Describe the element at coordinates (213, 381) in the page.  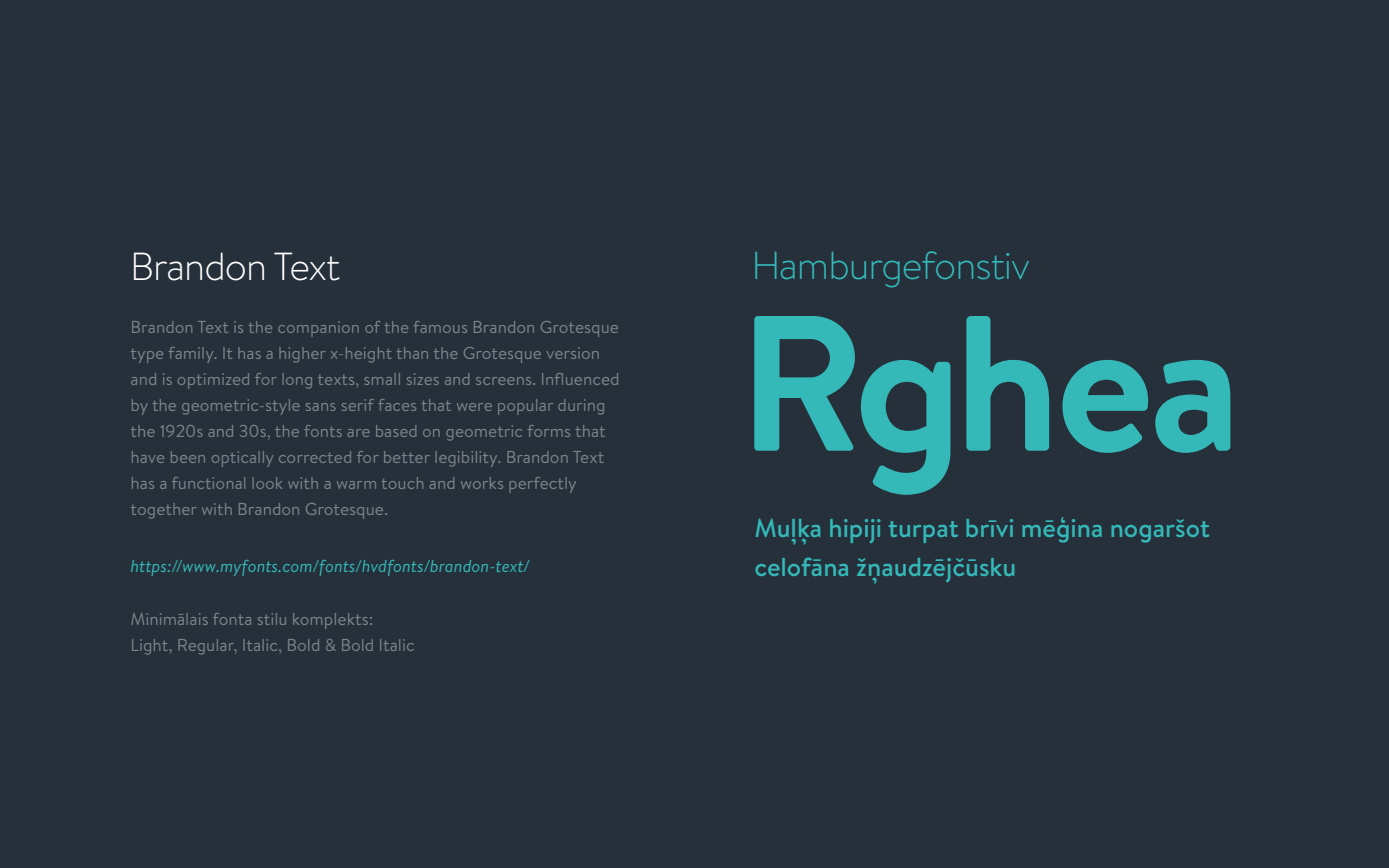
I see `optimized` at that location.
